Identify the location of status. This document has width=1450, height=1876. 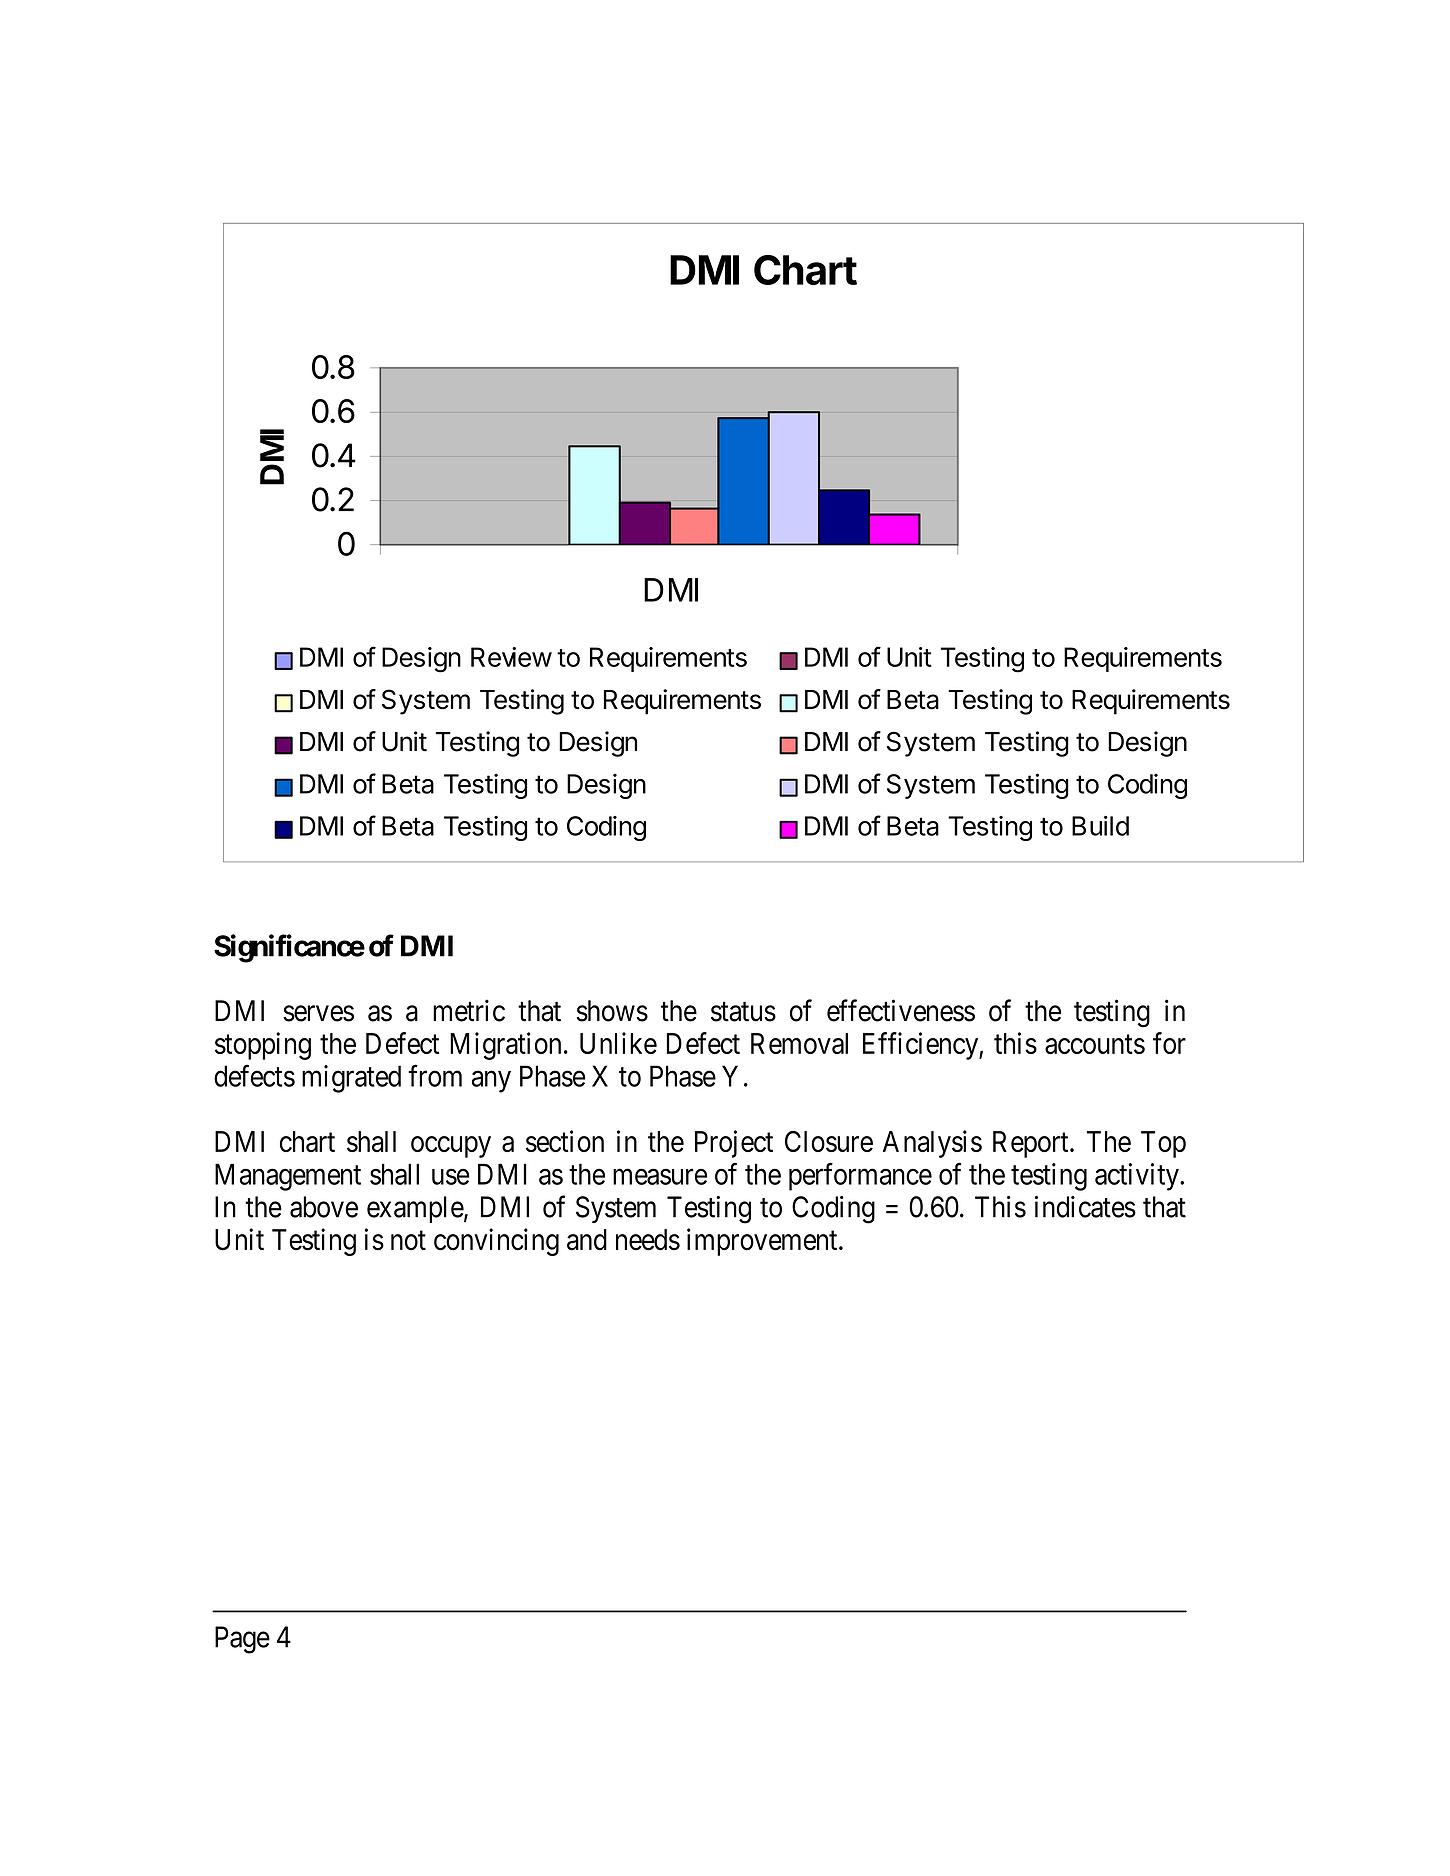
(743, 1012).
